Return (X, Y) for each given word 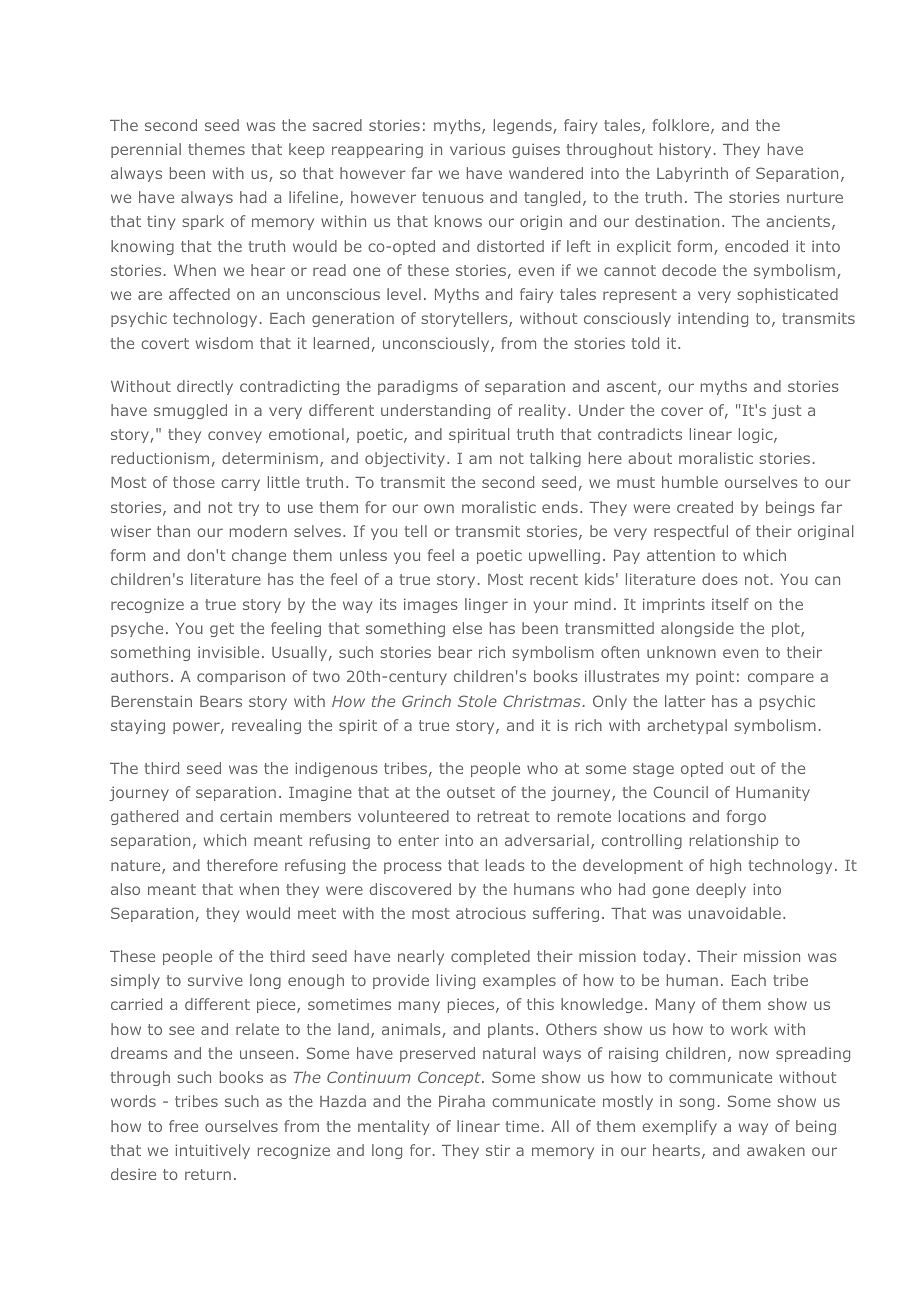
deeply (721, 890)
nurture (815, 197)
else (467, 628)
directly (205, 387)
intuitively (212, 1151)
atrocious (491, 913)
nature (137, 867)
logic (757, 435)
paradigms (418, 387)
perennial (146, 150)
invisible (228, 652)
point (715, 677)
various (477, 149)
